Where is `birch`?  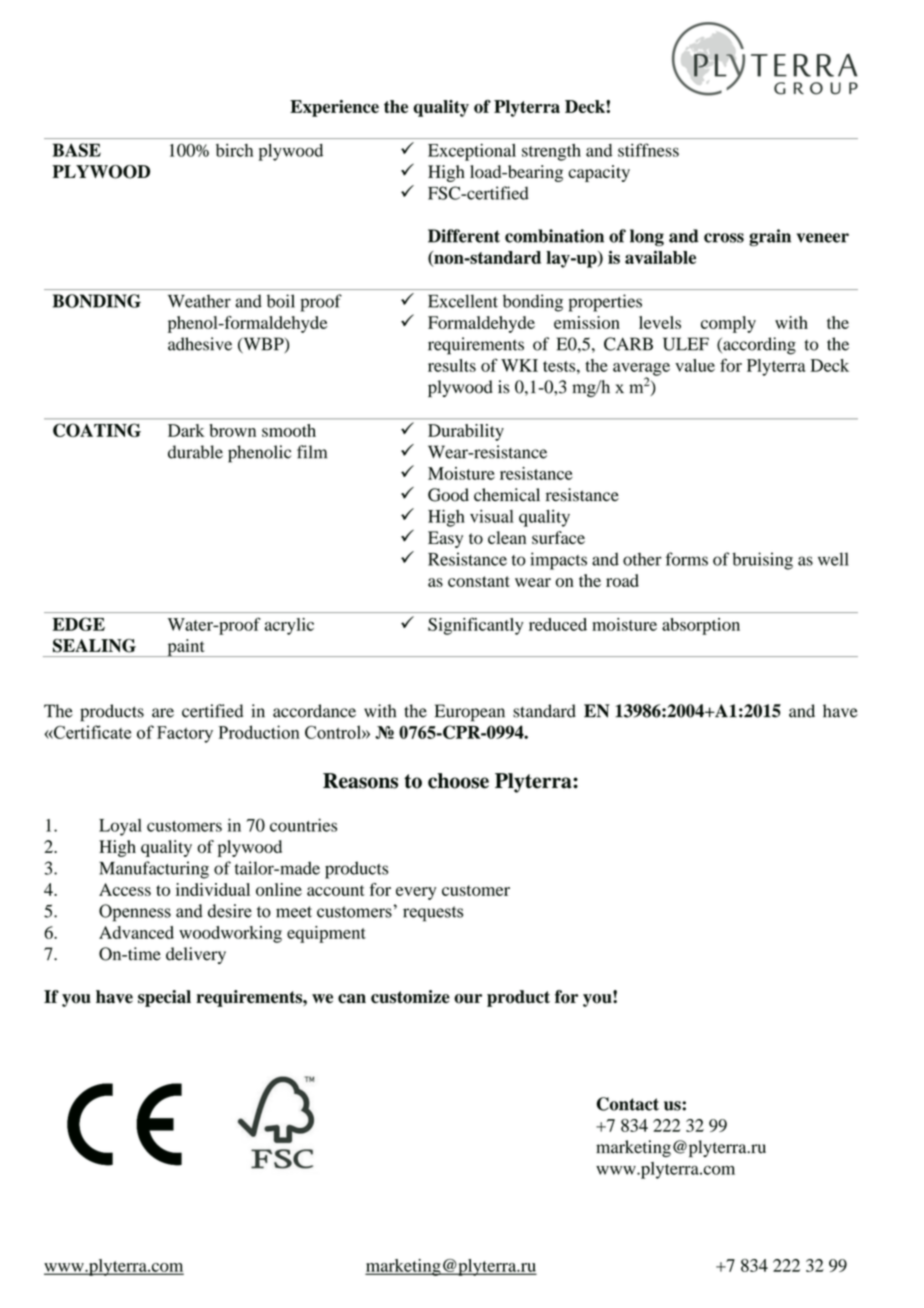 birch is located at coordinates (234, 150).
